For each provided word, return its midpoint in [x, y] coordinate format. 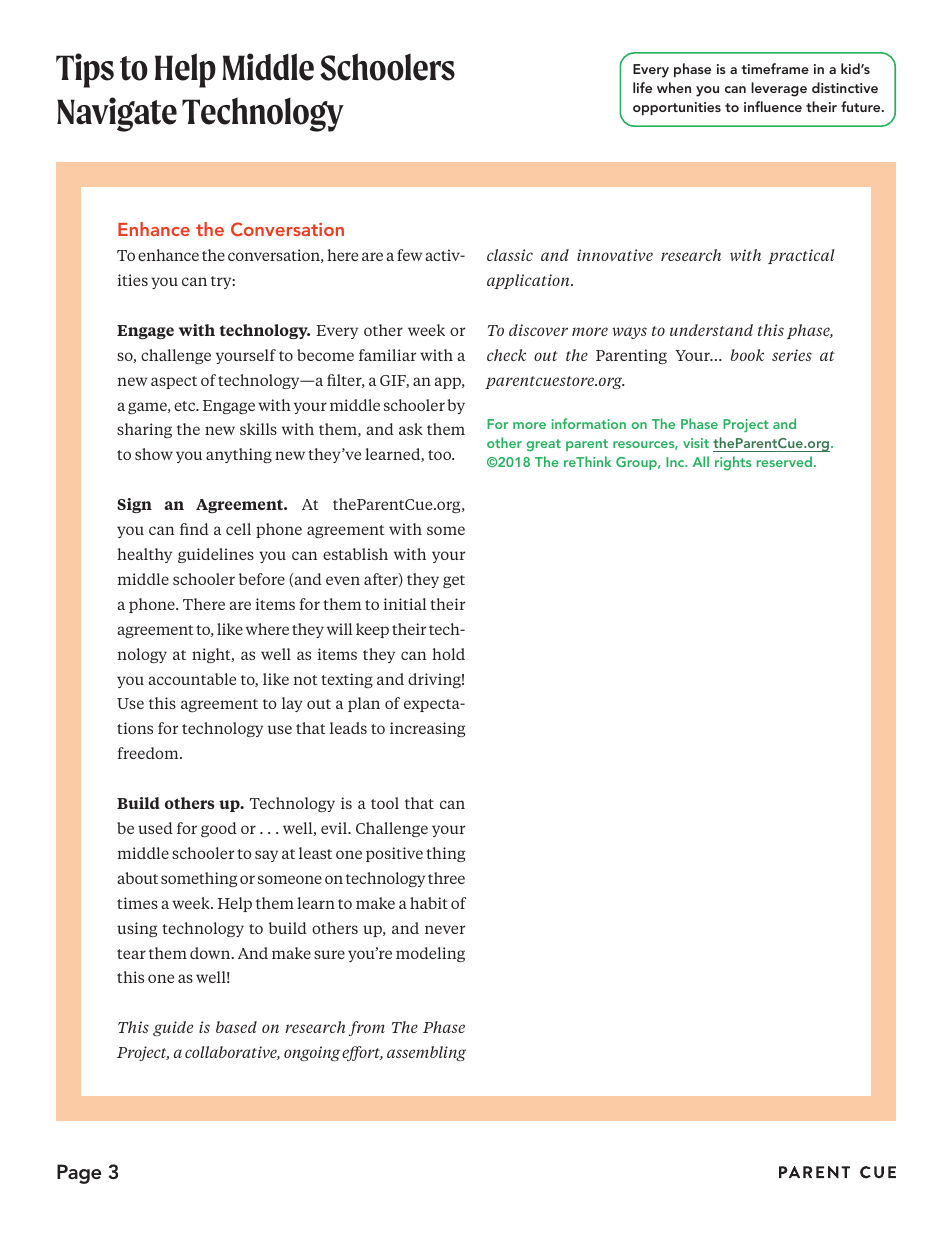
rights [733, 463]
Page [79, 1174]
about [137, 878]
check [506, 355]
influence [773, 106]
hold [448, 654]
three [446, 878]
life [642, 87]
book [747, 355]
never [445, 929]
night [212, 655]
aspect [174, 382]
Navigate [117, 114]
